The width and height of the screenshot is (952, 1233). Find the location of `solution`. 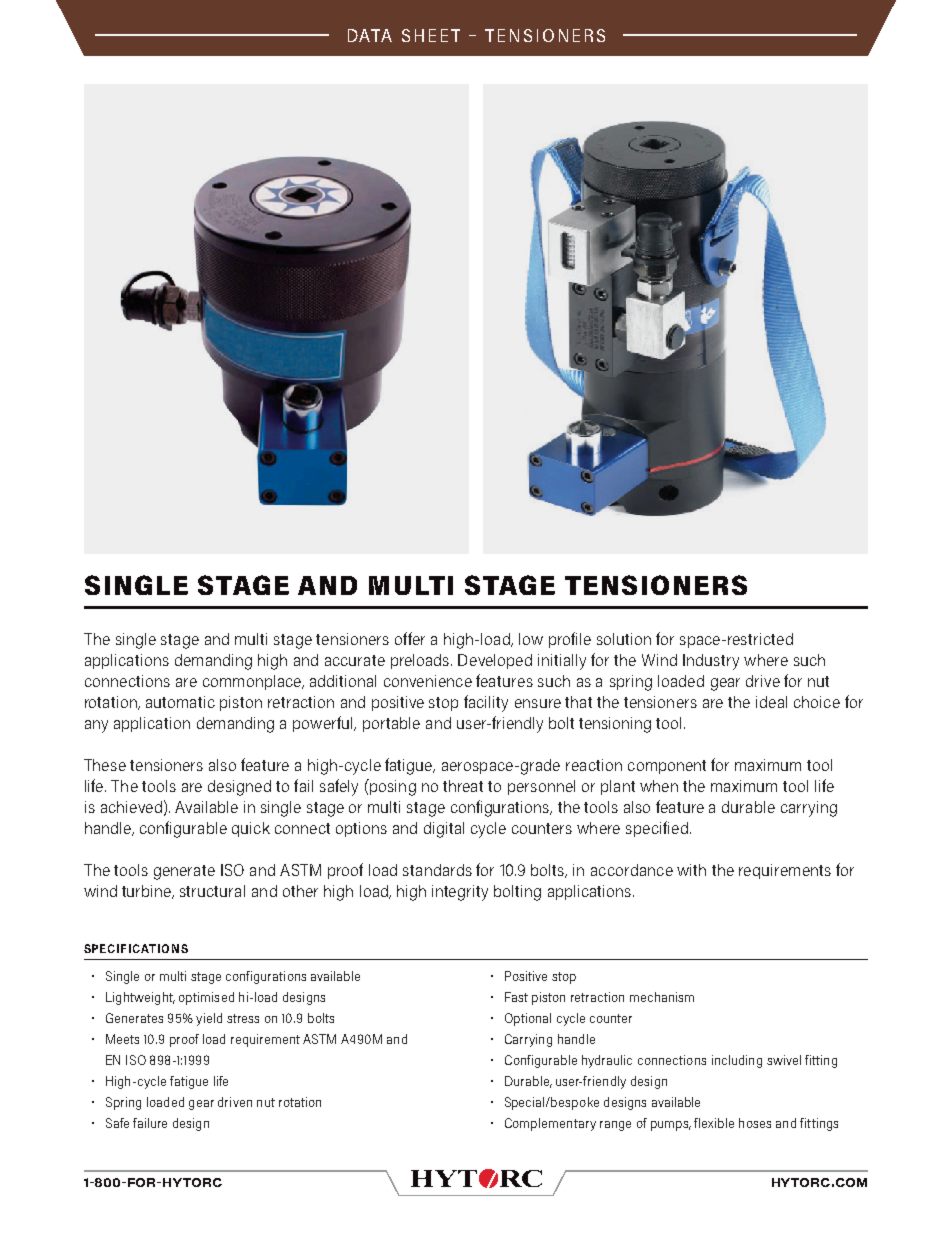

solution is located at coordinates (624, 639).
